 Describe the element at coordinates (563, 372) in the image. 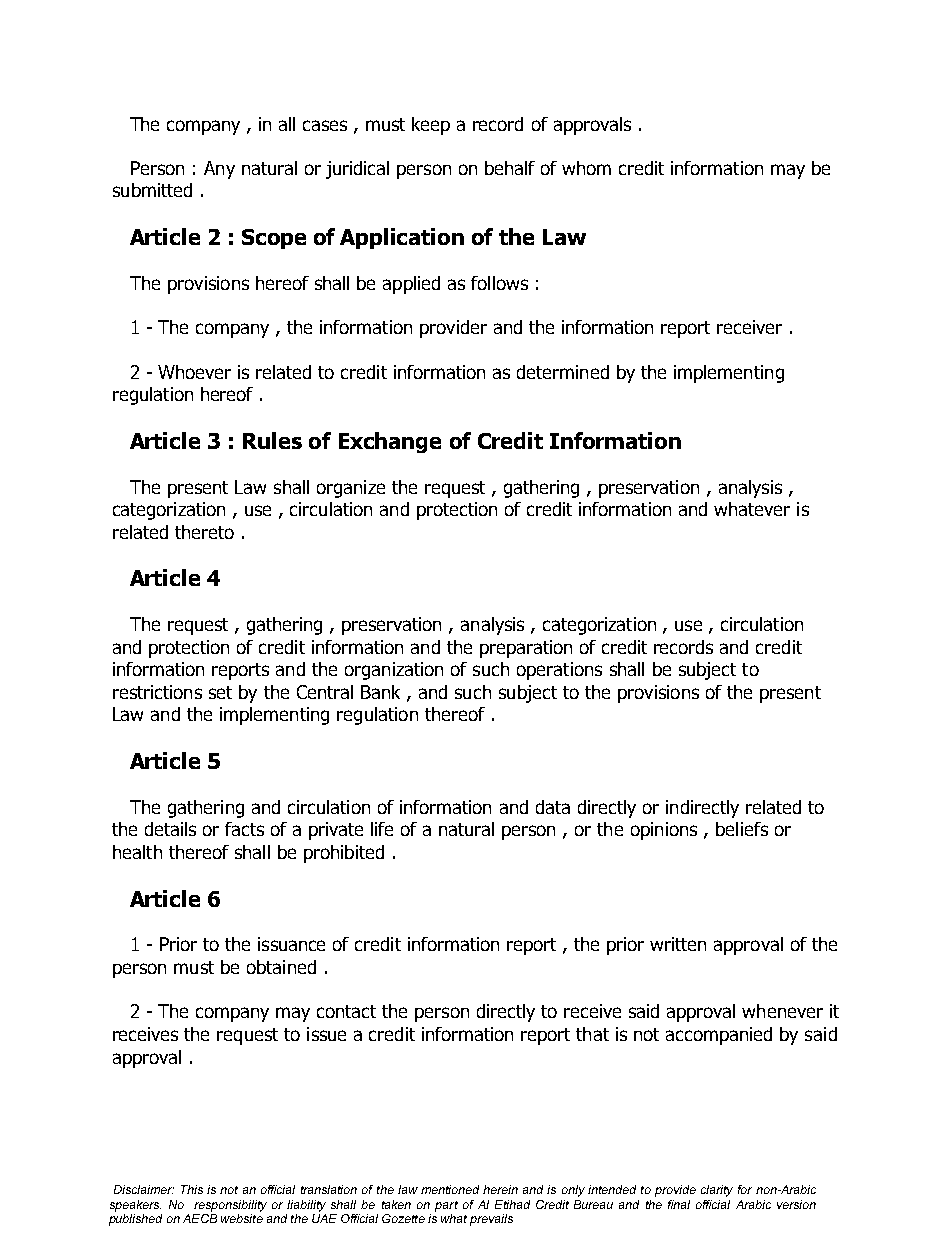

I see `determined` at that location.
